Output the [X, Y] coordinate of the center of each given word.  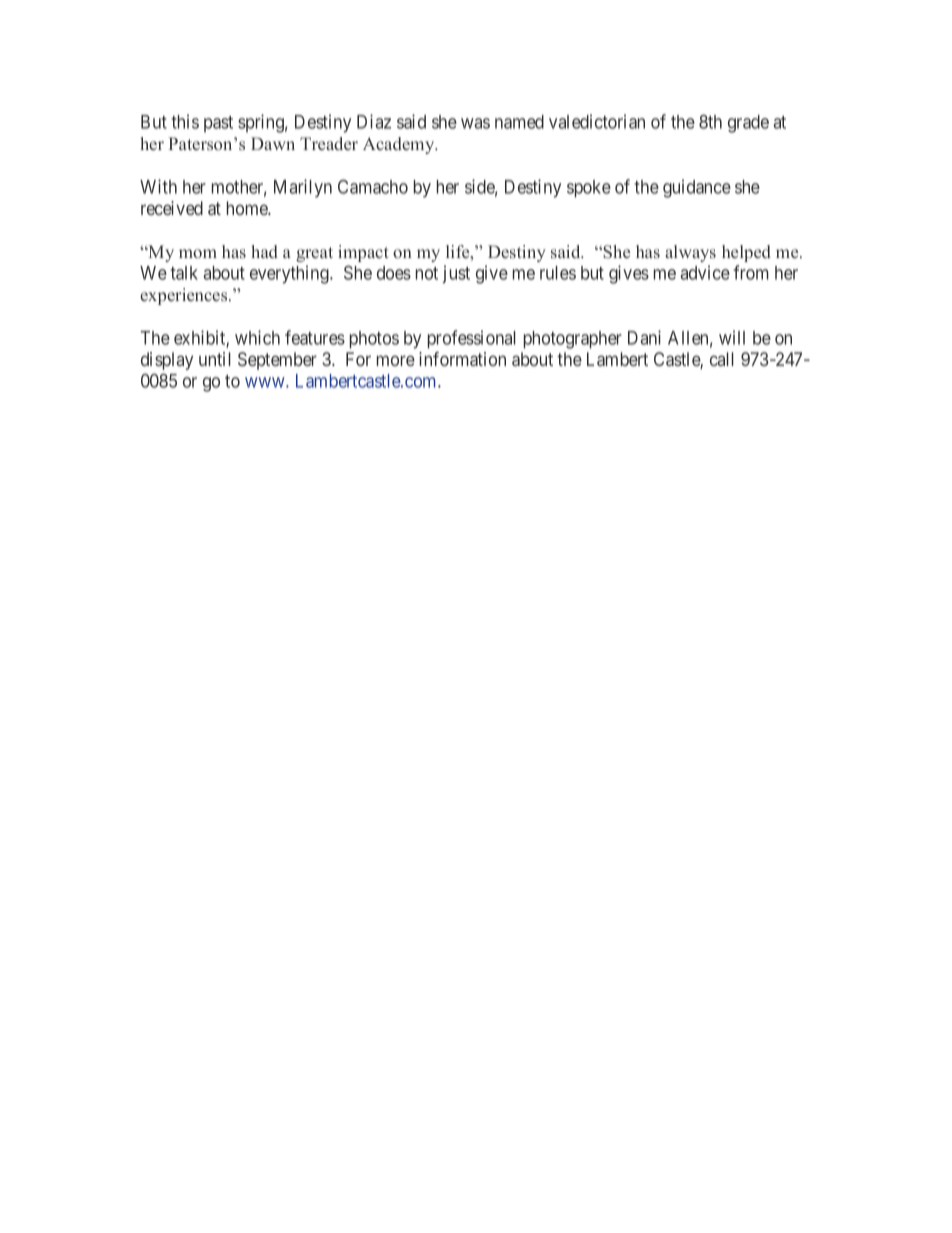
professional [472, 339]
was [475, 123]
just [456, 274]
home [248, 208]
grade [748, 124]
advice [705, 272]
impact [363, 253]
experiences [185, 296]
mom [198, 253]
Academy [400, 145]
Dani [644, 337]
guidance [697, 188]
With [158, 186]
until [215, 359]
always [690, 253]
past [218, 124]
